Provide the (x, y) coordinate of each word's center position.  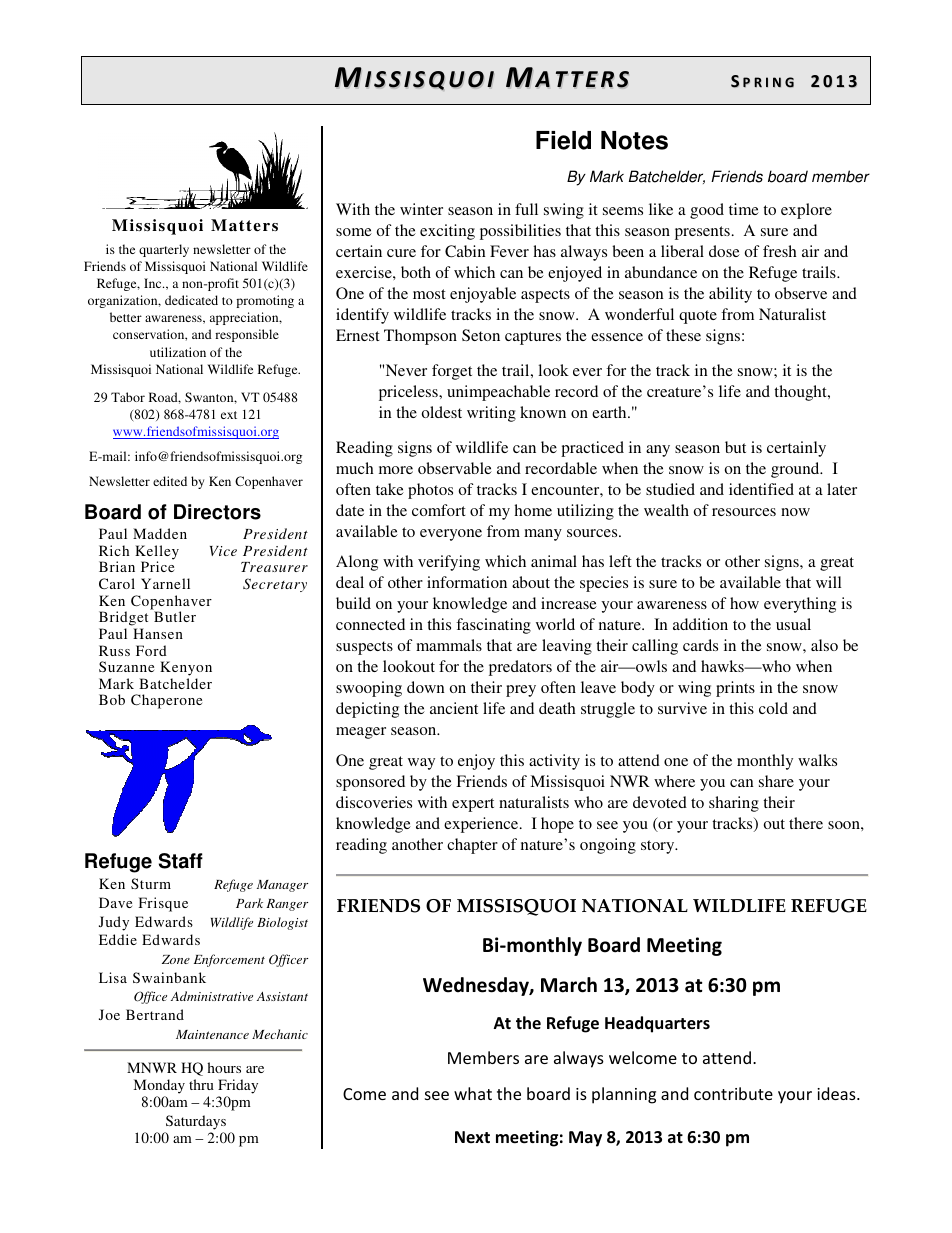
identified (761, 489)
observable (455, 468)
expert (473, 805)
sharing (734, 804)
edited (170, 481)
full (526, 209)
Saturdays (196, 1122)
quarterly (164, 250)
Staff (181, 861)
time (744, 209)
